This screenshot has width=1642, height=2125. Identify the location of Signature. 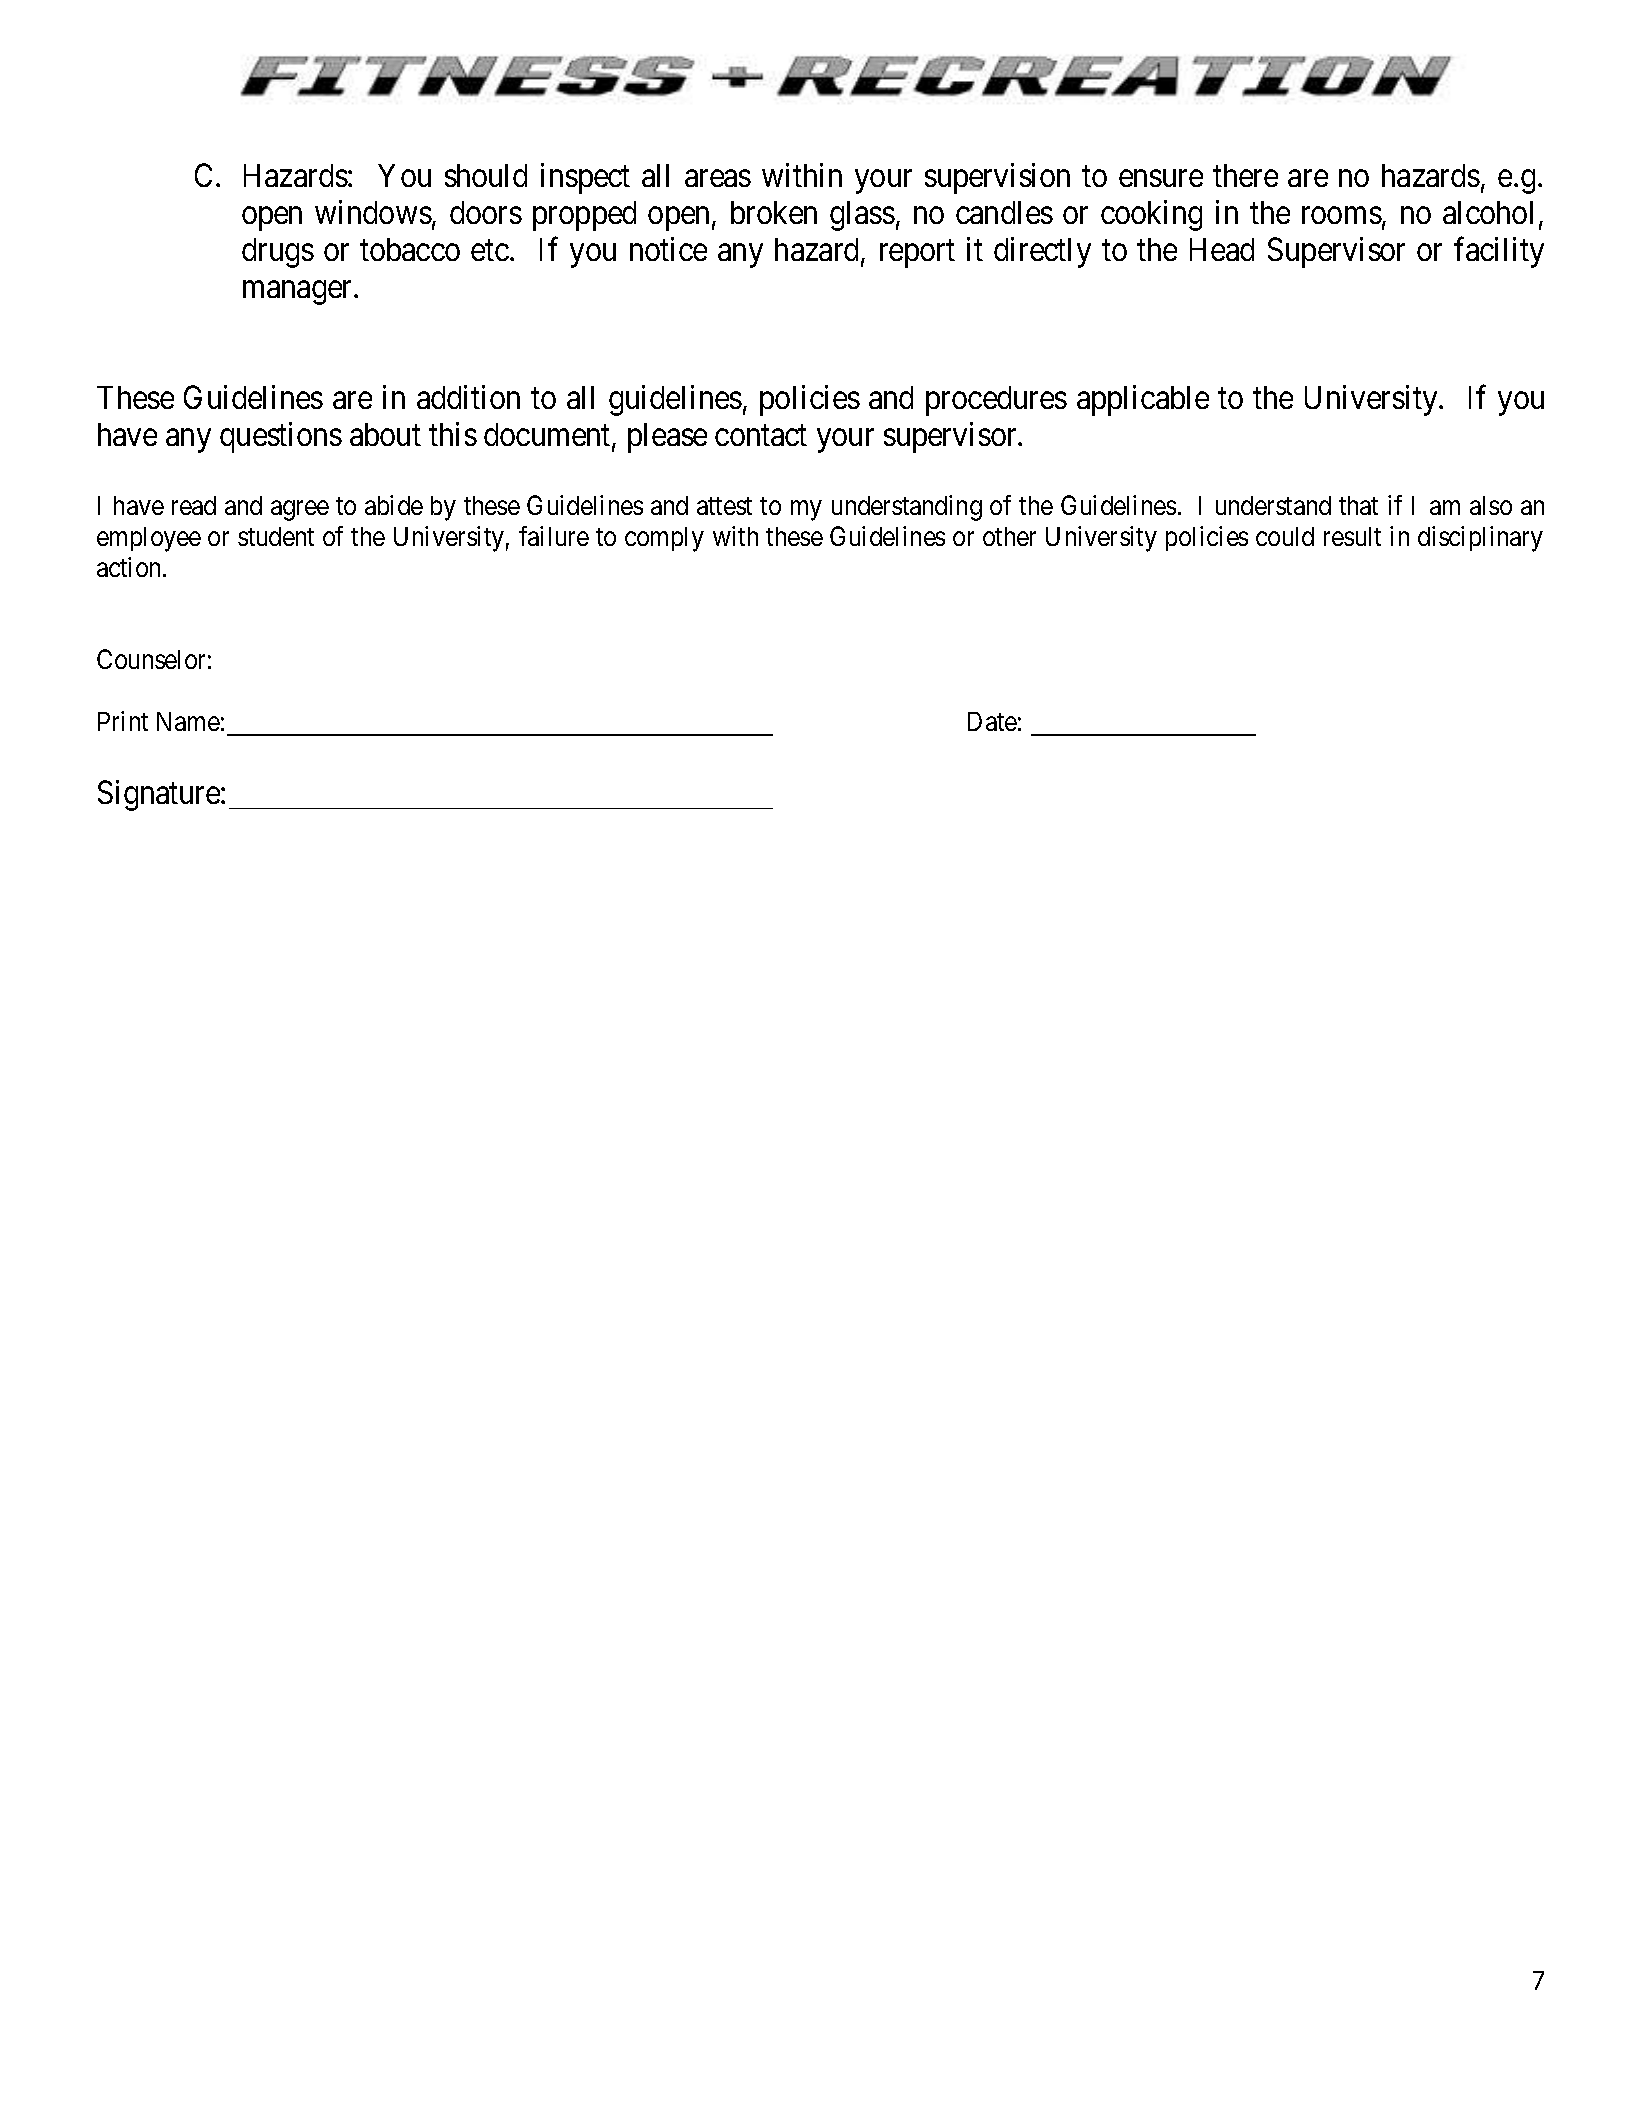
(160, 795).
